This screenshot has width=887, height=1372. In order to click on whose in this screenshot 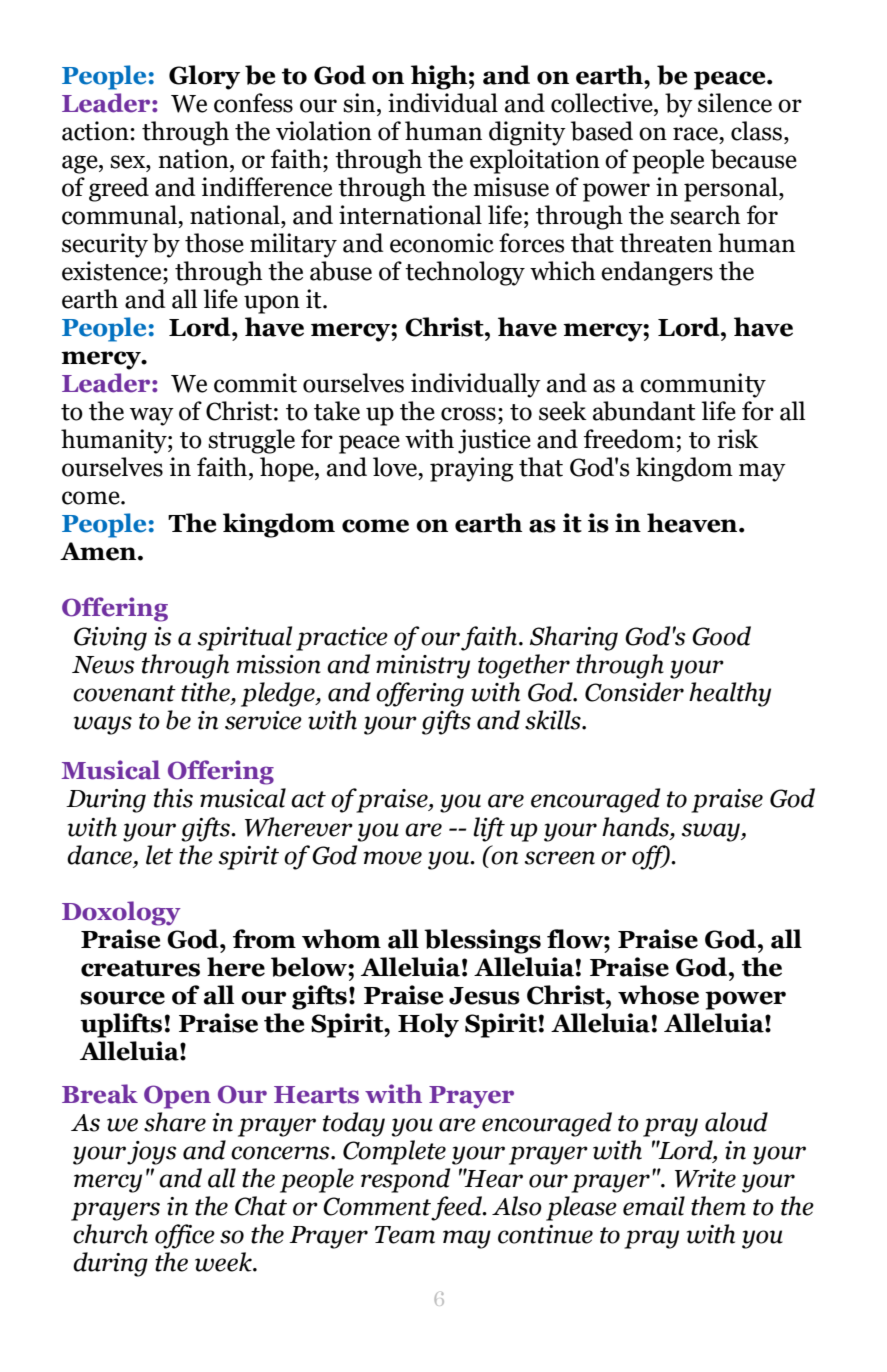, I will do `click(658, 995)`.
